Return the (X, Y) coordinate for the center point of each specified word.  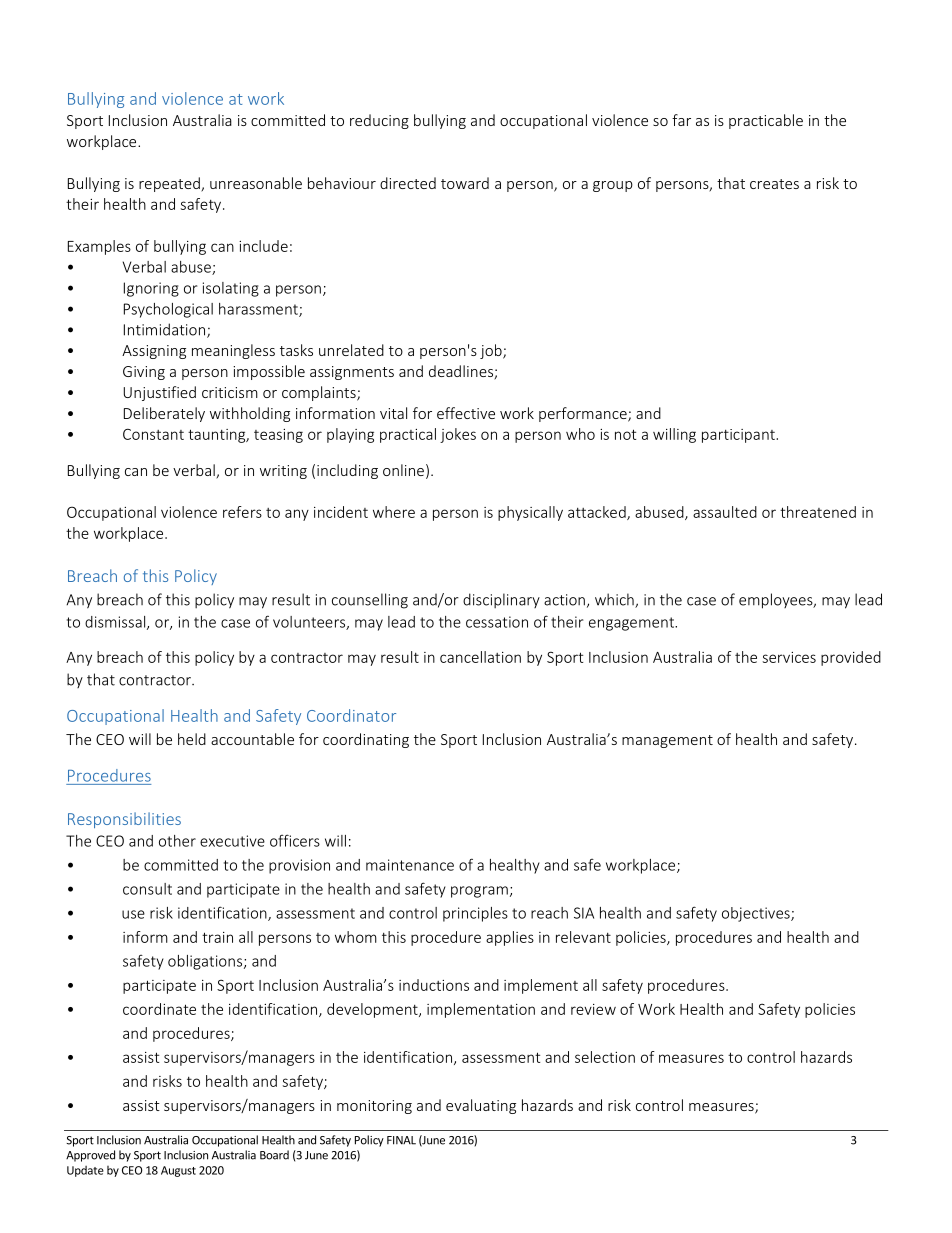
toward (465, 183)
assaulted (725, 512)
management (667, 741)
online (403, 470)
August (178, 1171)
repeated (170, 184)
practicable (766, 121)
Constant (153, 434)
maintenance (410, 865)
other (177, 841)
